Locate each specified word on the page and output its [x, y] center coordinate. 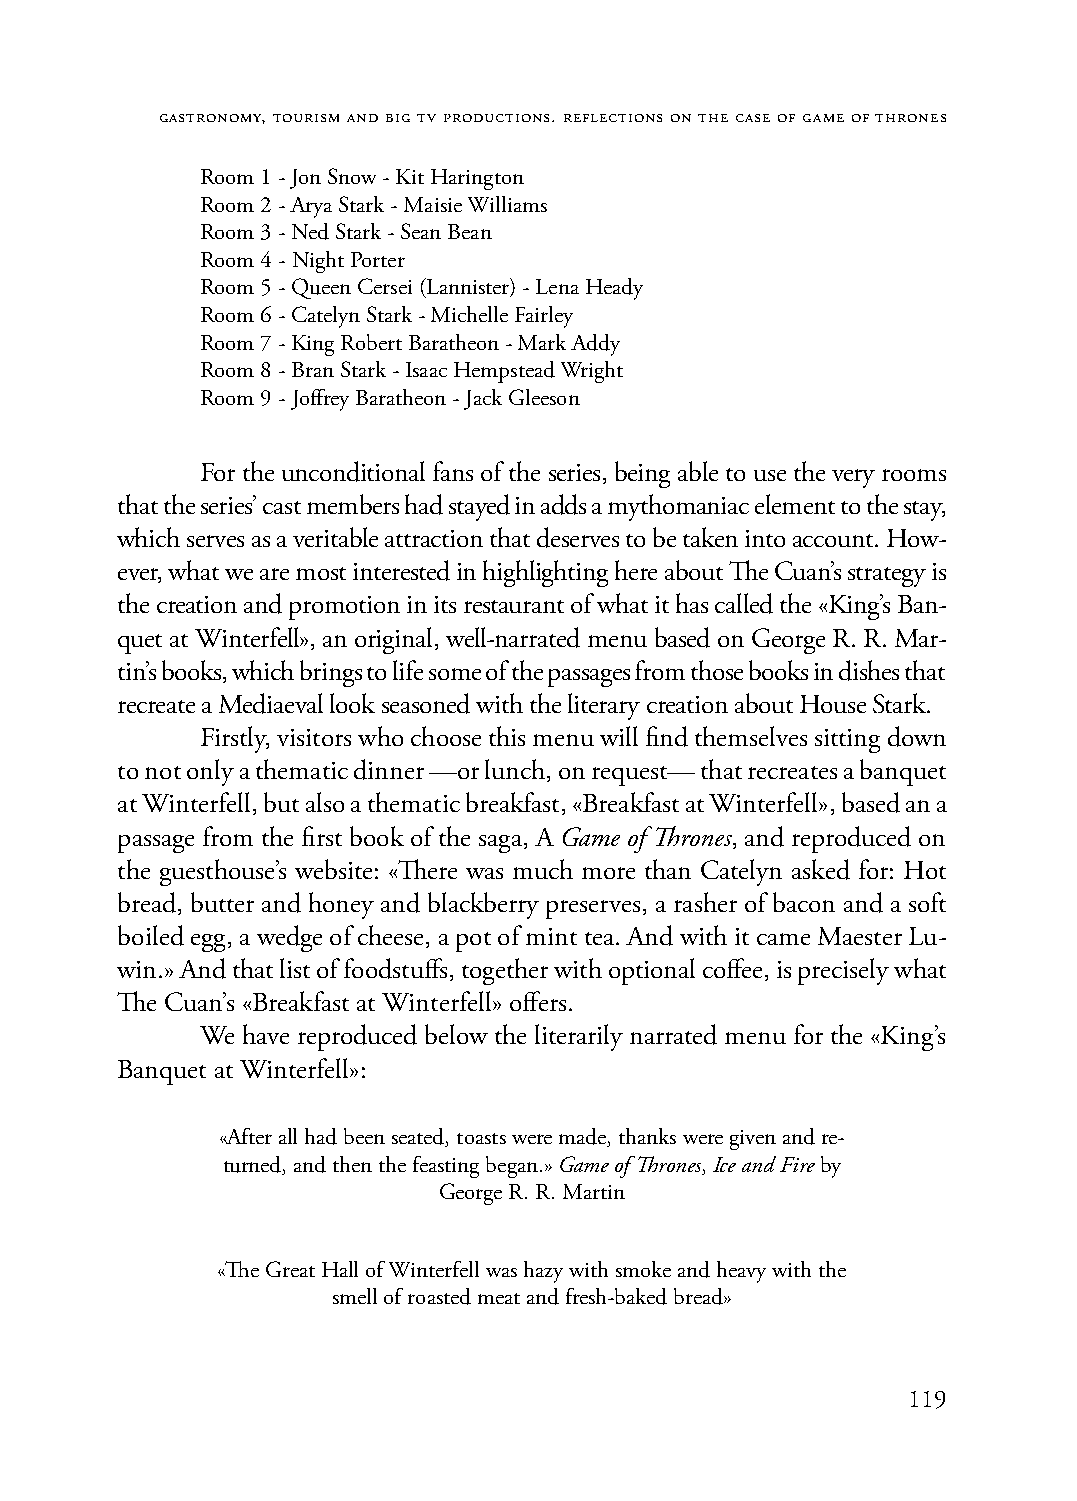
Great [290, 1269]
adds [563, 504]
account [834, 540]
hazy [543, 1272]
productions [498, 118]
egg [208, 943]
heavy [741, 1272]
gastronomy [212, 119]
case [753, 118]
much [543, 869]
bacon [804, 902]
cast [282, 507]
